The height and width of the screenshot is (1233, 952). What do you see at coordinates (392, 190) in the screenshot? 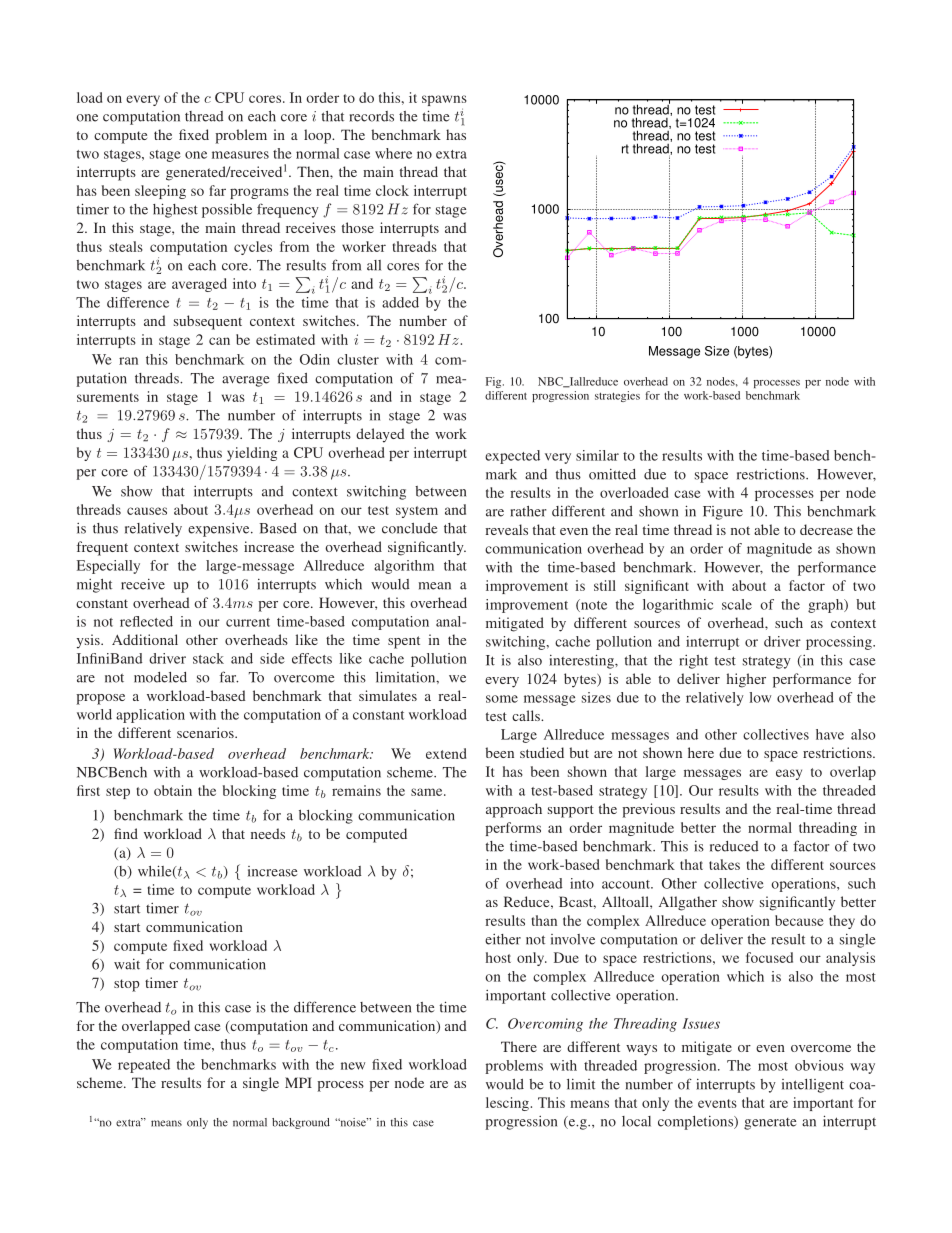
I see `clock` at bounding box center [392, 190].
